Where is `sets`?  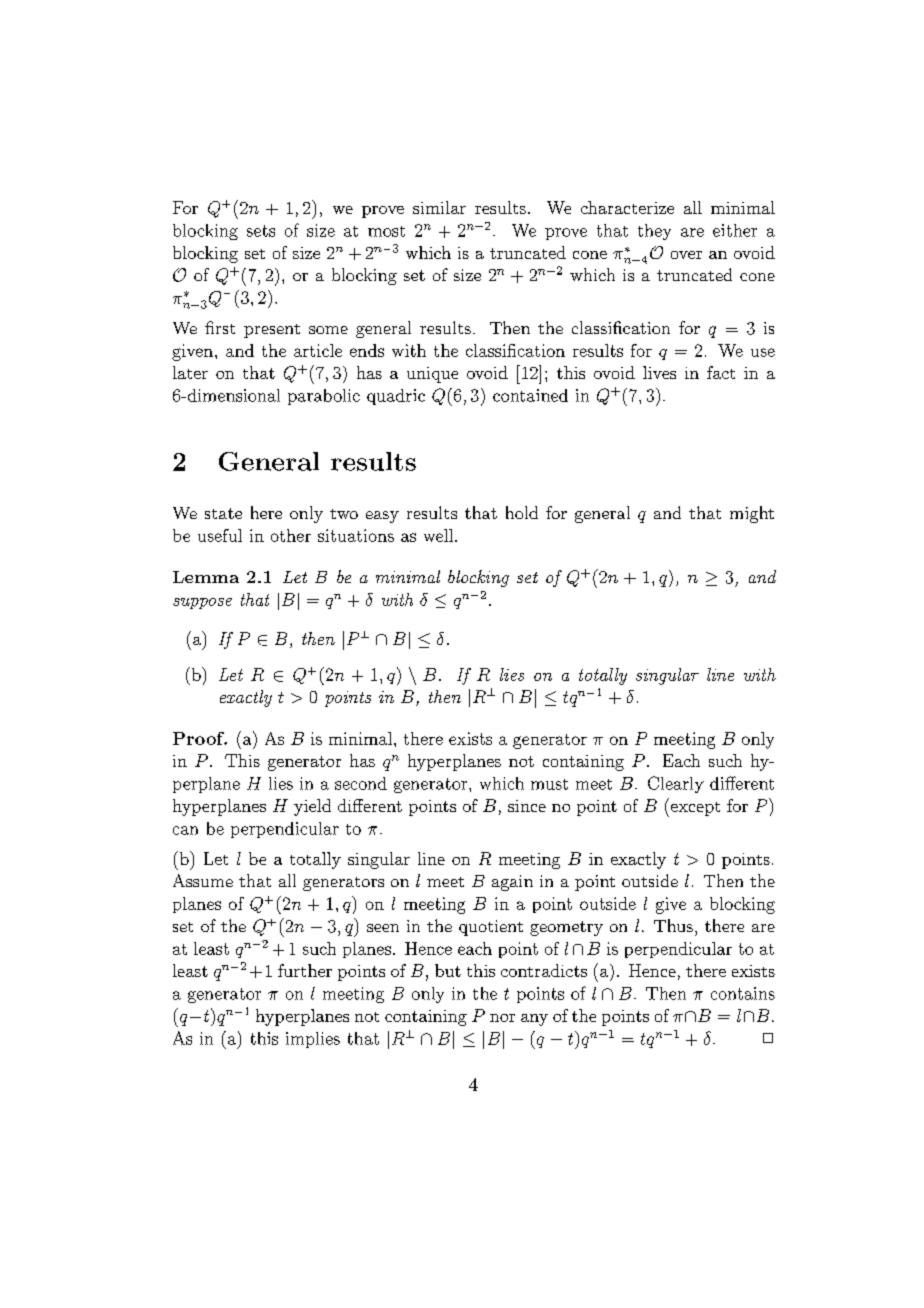 sets is located at coordinates (261, 231).
